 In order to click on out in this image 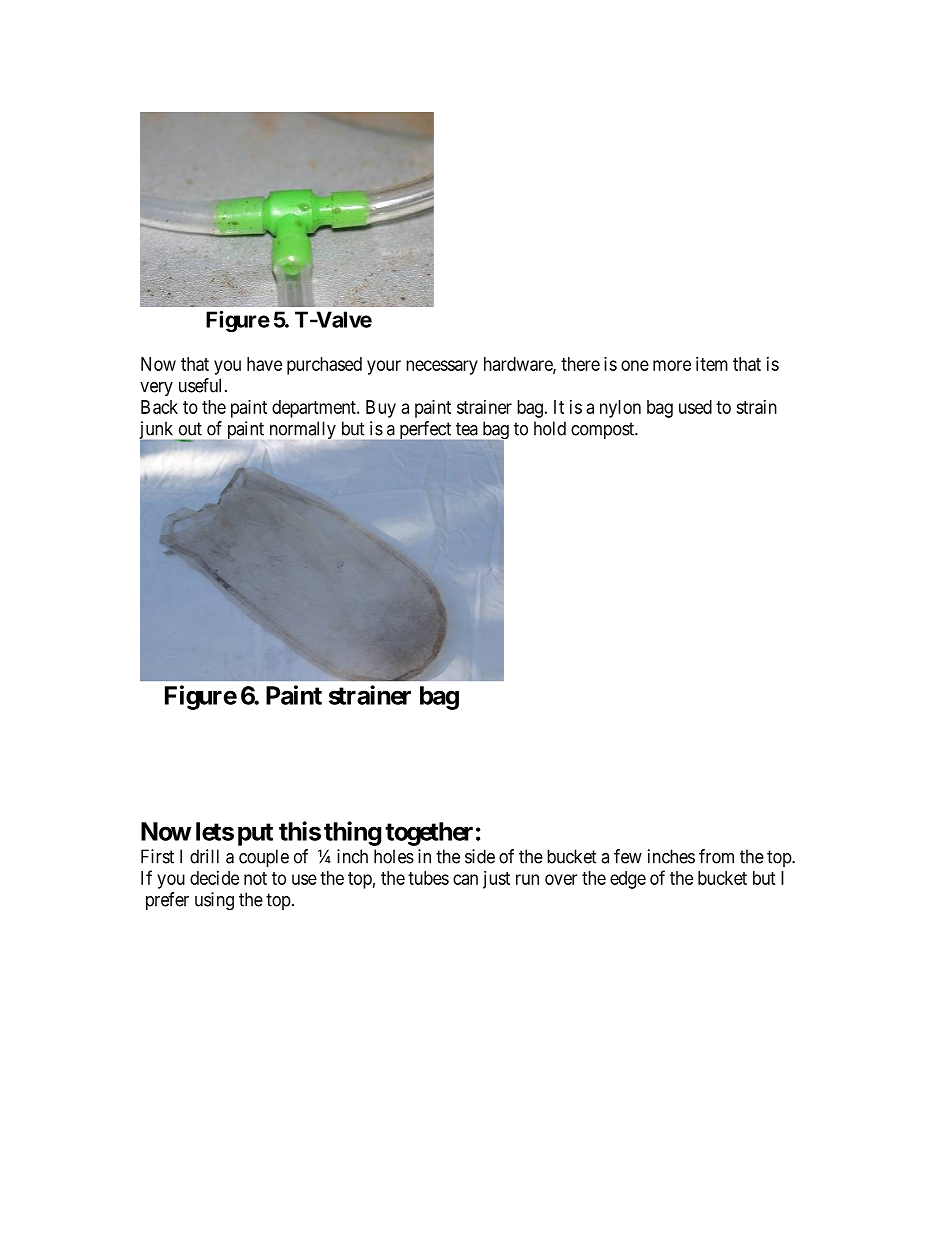, I will do `click(190, 429)`.
